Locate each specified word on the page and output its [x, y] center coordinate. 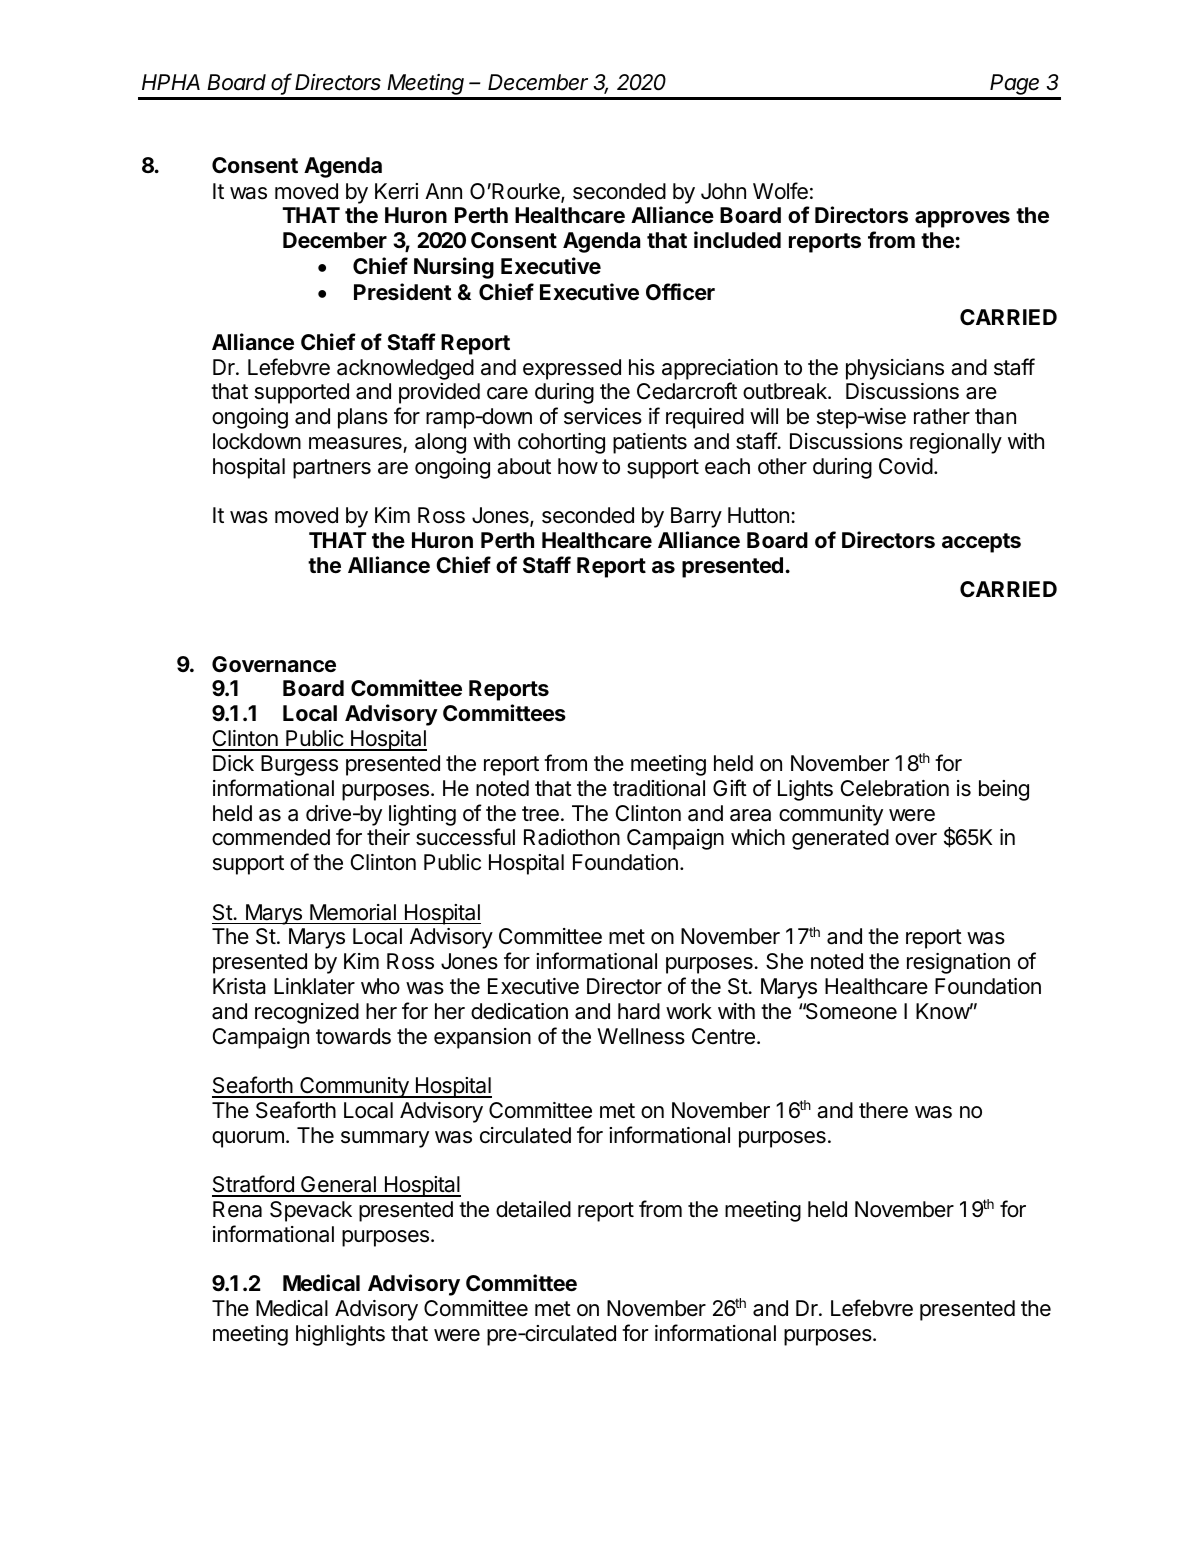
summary [385, 1139]
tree [540, 813]
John [723, 191]
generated [840, 839]
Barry [696, 517]
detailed [533, 1209]
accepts [981, 543]
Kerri [396, 191]
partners [332, 469]
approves [962, 219]
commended [271, 837]
